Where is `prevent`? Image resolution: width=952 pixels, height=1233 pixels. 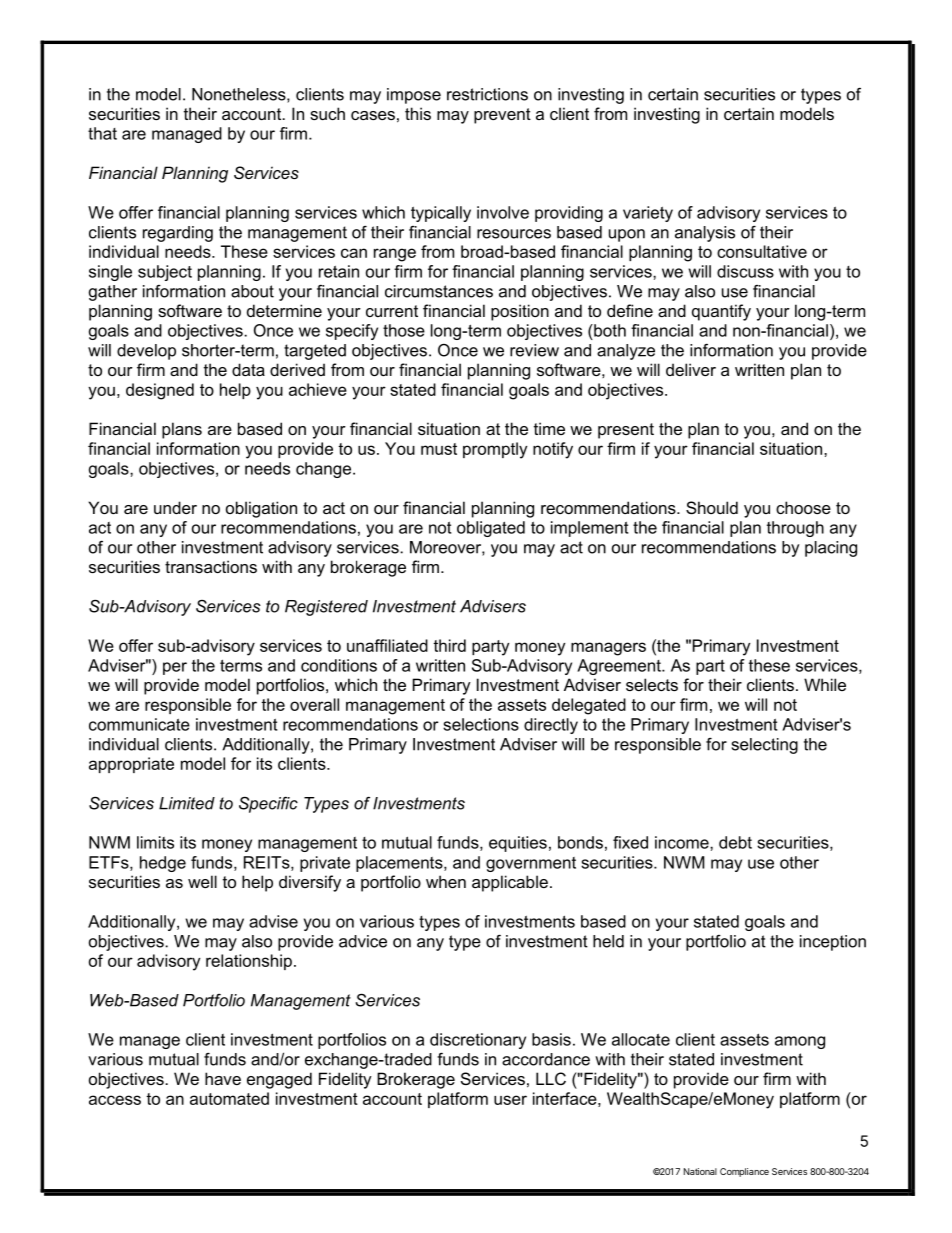 prevent is located at coordinates (502, 116).
